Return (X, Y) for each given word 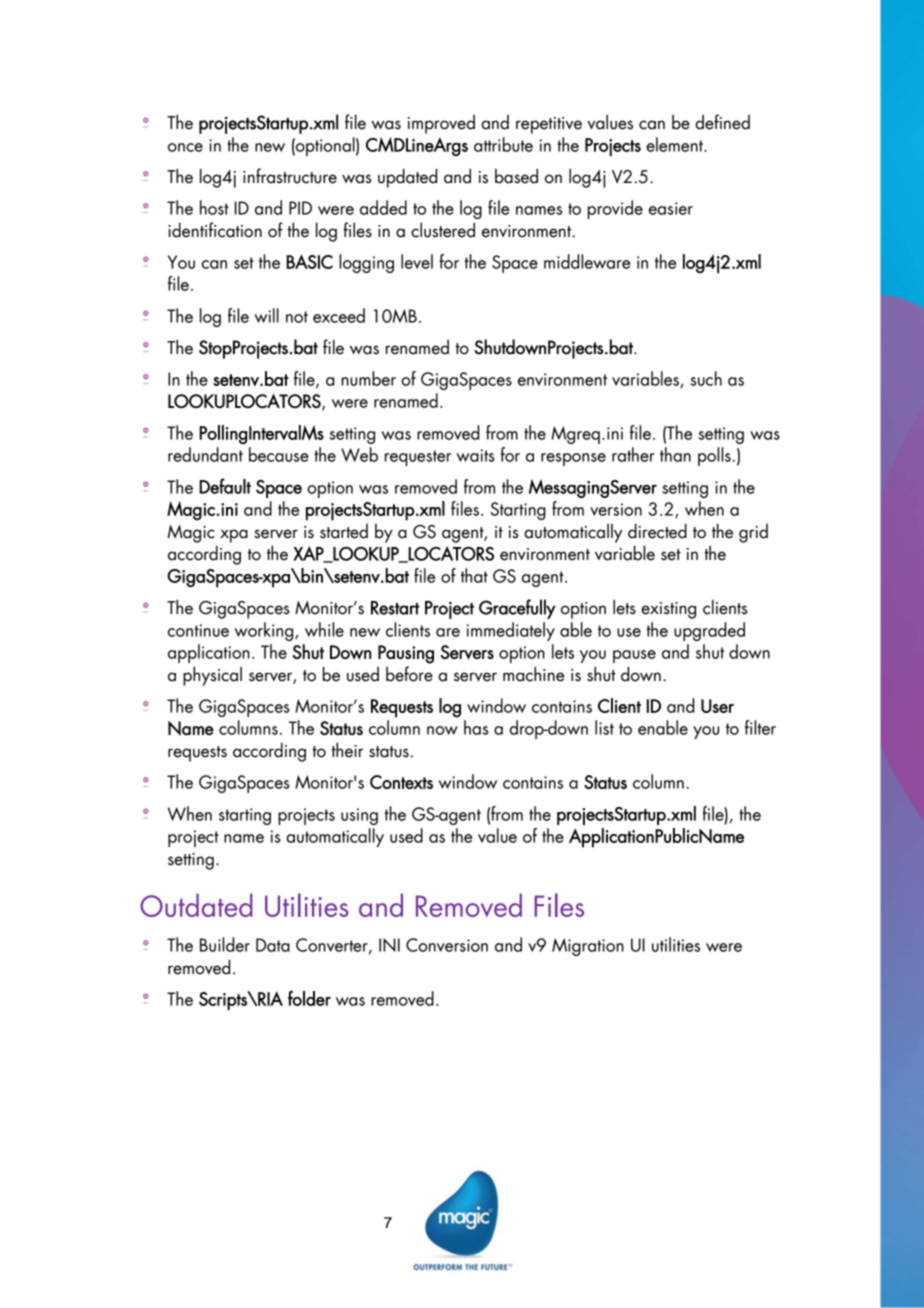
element (675, 144)
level (417, 261)
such (706, 378)
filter (760, 727)
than (675, 454)
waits (475, 455)
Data (273, 945)
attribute (503, 144)
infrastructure (290, 176)
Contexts (401, 782)
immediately (510, 631)
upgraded (709, 631)
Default (225, 486)
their (347, 750)
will (267, 315)
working (265, 631)
